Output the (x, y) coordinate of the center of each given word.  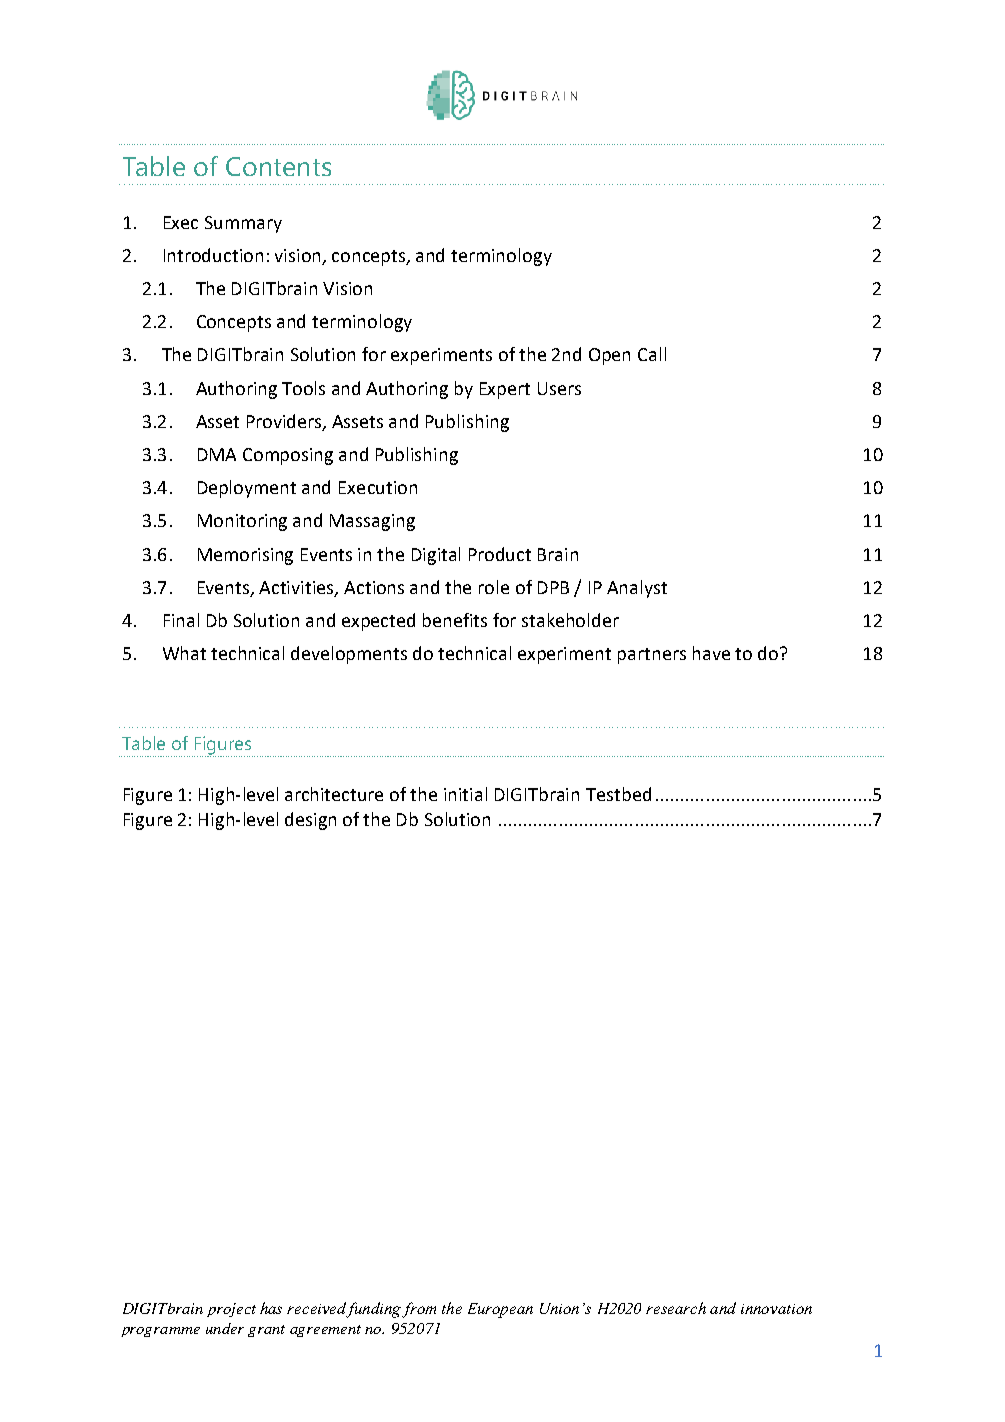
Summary (243, 224)
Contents (278, 166)
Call (652, 354)
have (711, 653)
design (310, 821)
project (231, 1310)
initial (465, 794)
